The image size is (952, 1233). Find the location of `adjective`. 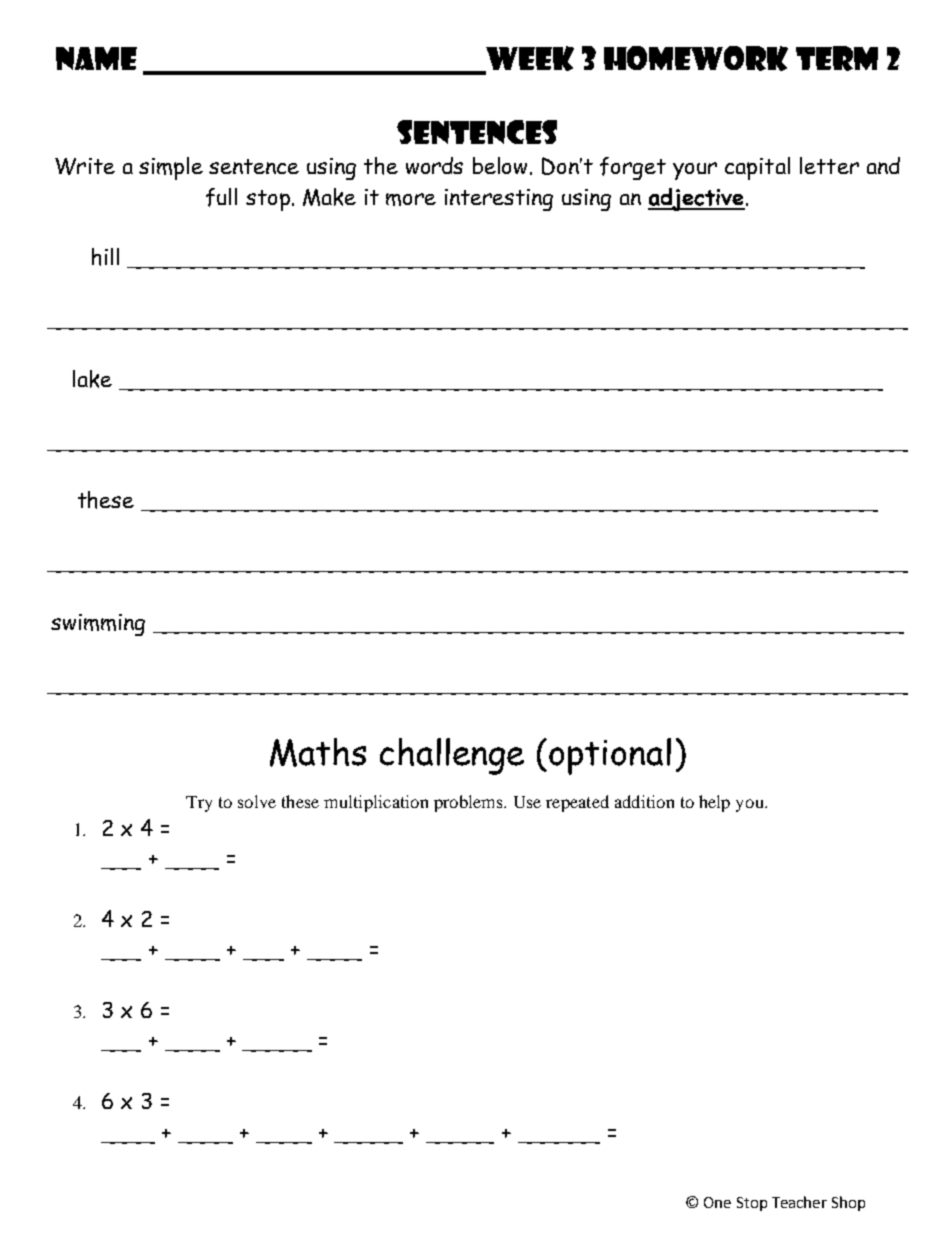

adjective is located at coordinates (696, 199).
